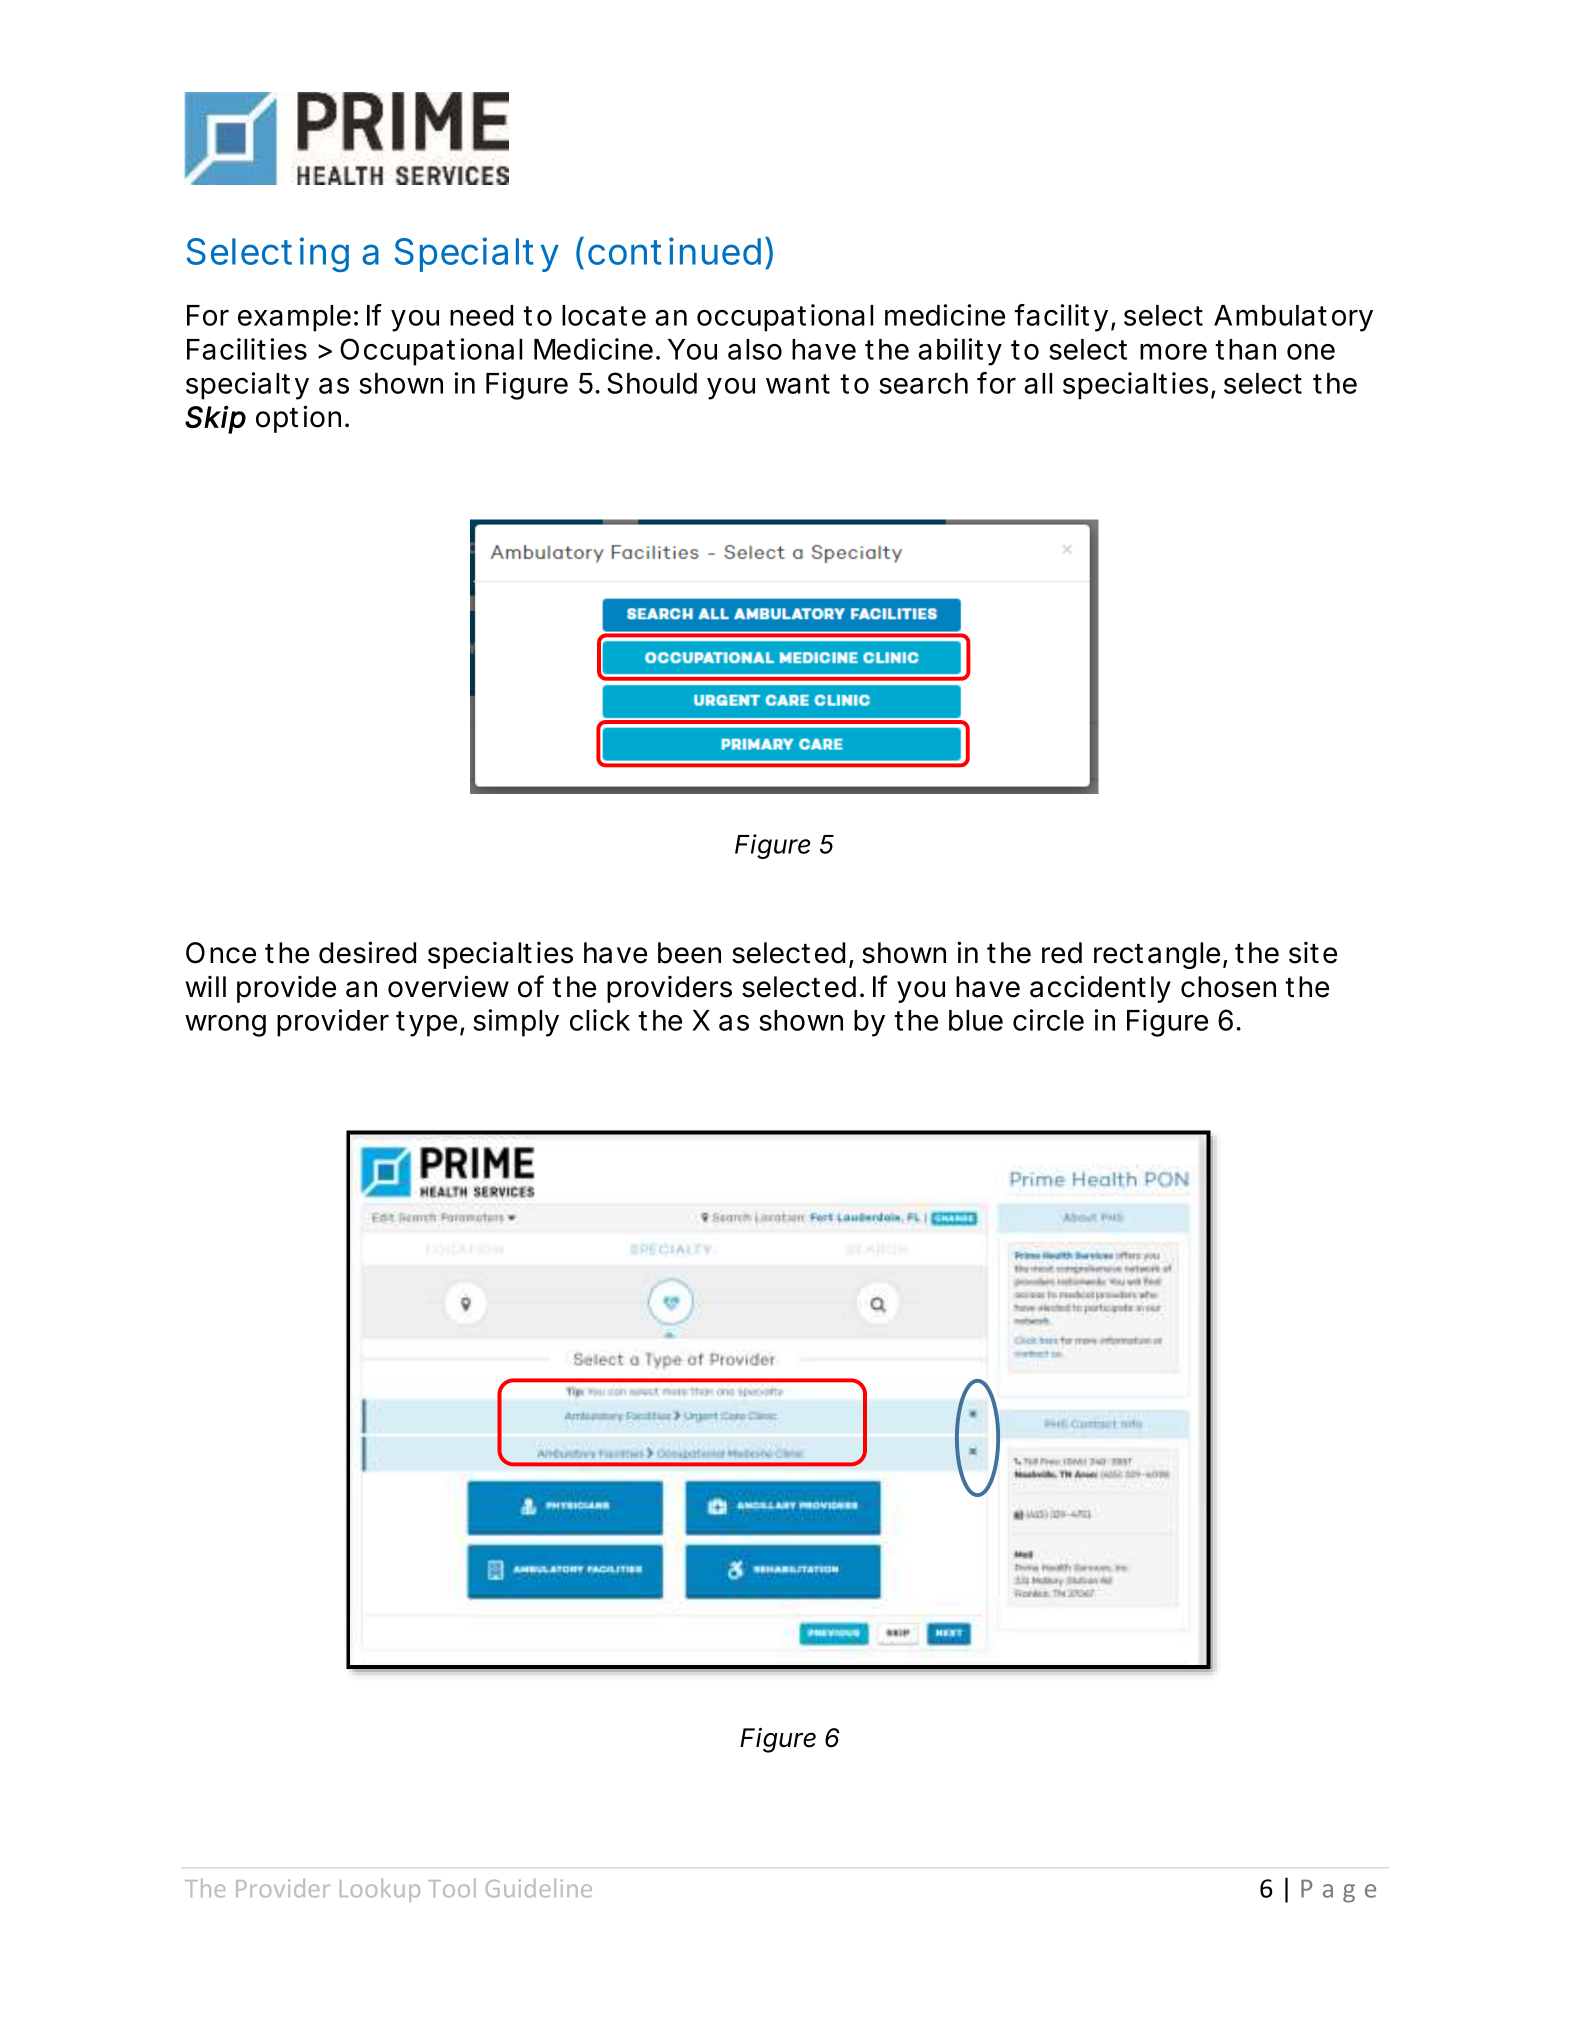 The width and height of the page is (1570, 2032). What do you see at coordinates (600, 1020) in the page?
I see `click` at bounding box center [600, 1020].
